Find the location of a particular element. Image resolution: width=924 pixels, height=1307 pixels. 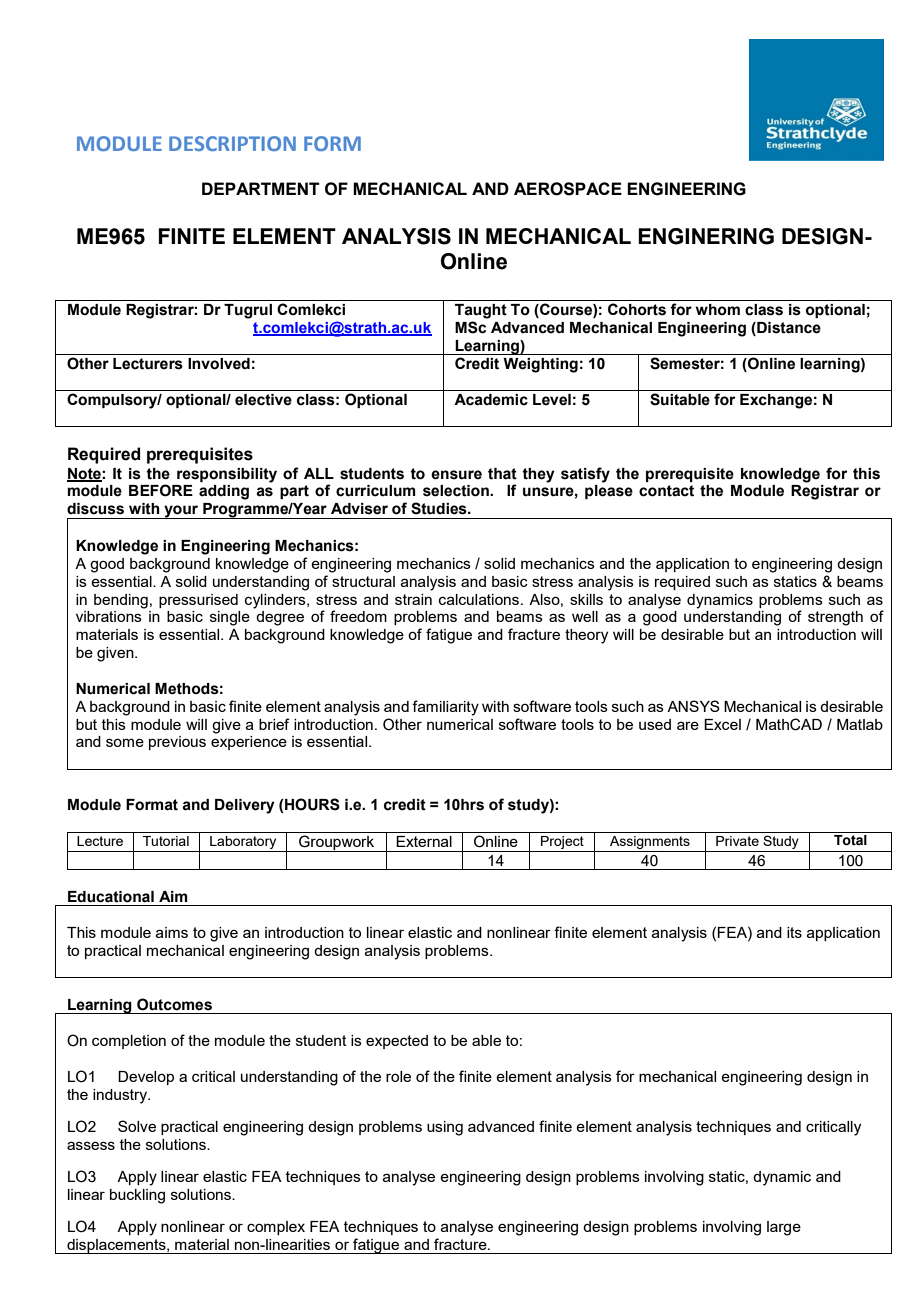

DESCRIPTION is located at coordinates (232, 143).
